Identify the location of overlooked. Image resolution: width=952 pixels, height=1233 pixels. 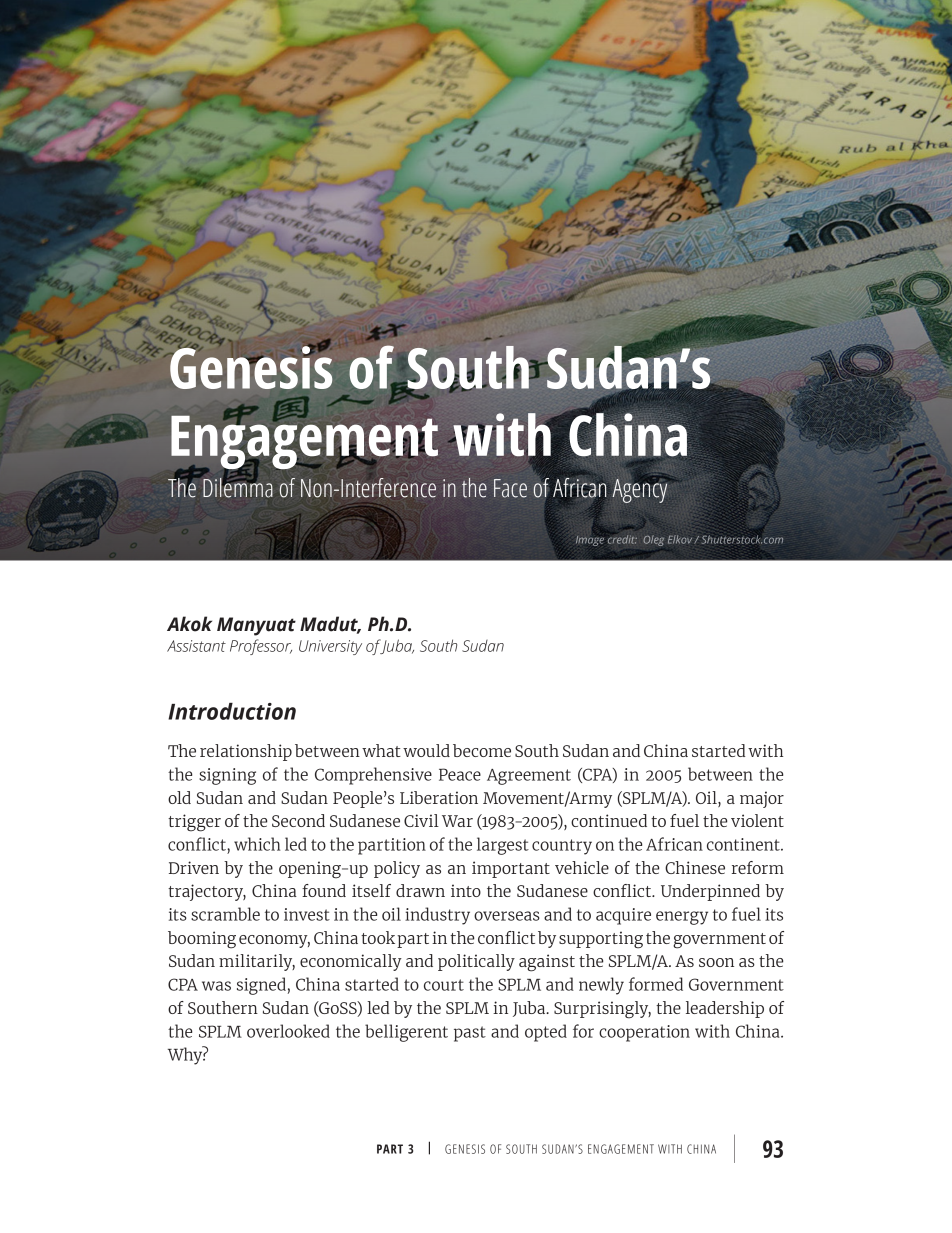
(288, 1031).
